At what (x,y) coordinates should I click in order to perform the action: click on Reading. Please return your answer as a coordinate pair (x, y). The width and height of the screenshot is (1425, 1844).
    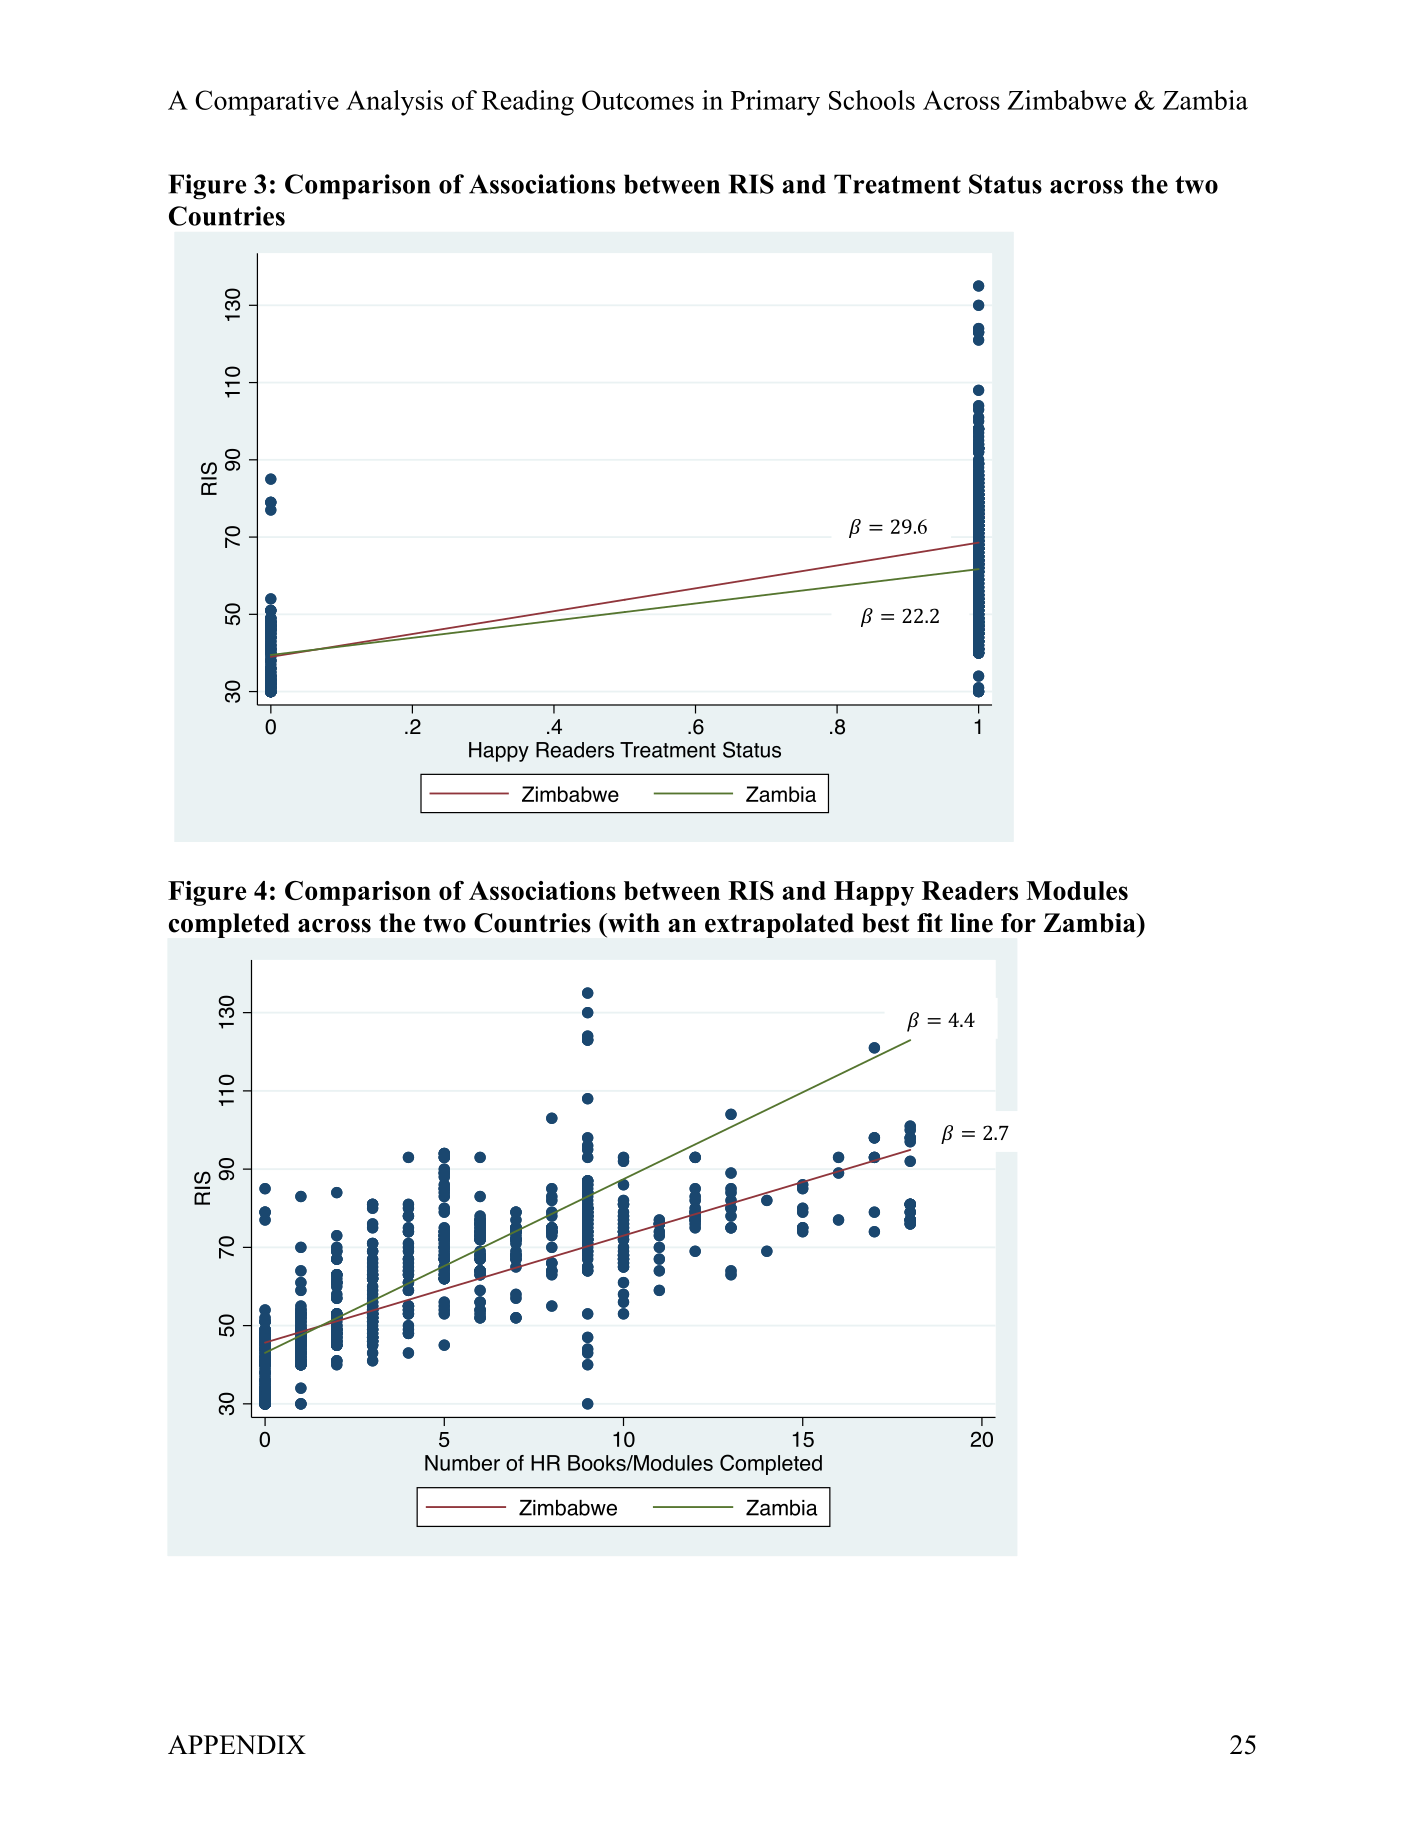
    Looking at the image, I should click on (528, 103).
